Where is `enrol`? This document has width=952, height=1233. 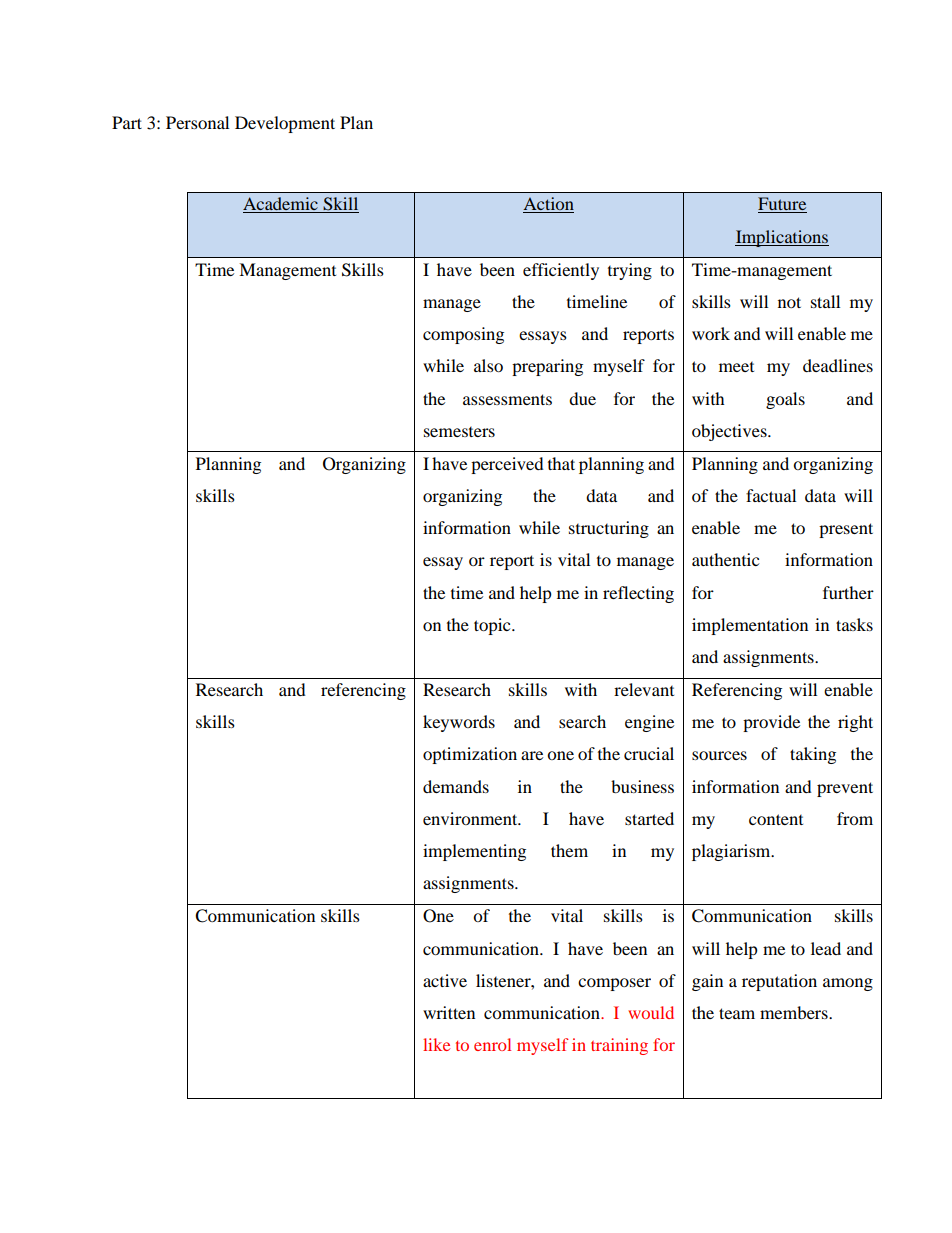
enrol is located at coordinates (492, 1044).
